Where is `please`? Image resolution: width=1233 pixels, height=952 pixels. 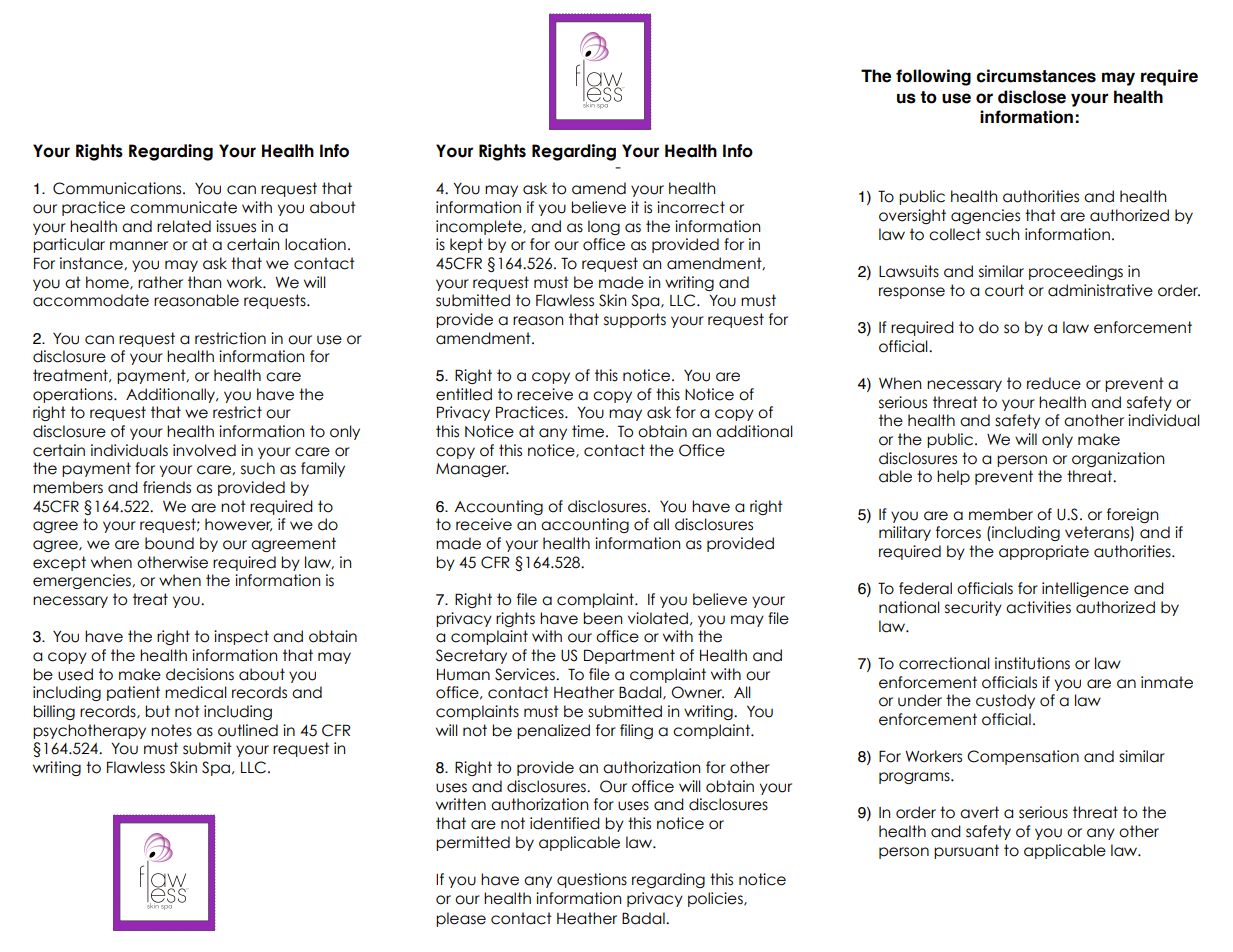 please is located at coordinates (461, 919).
